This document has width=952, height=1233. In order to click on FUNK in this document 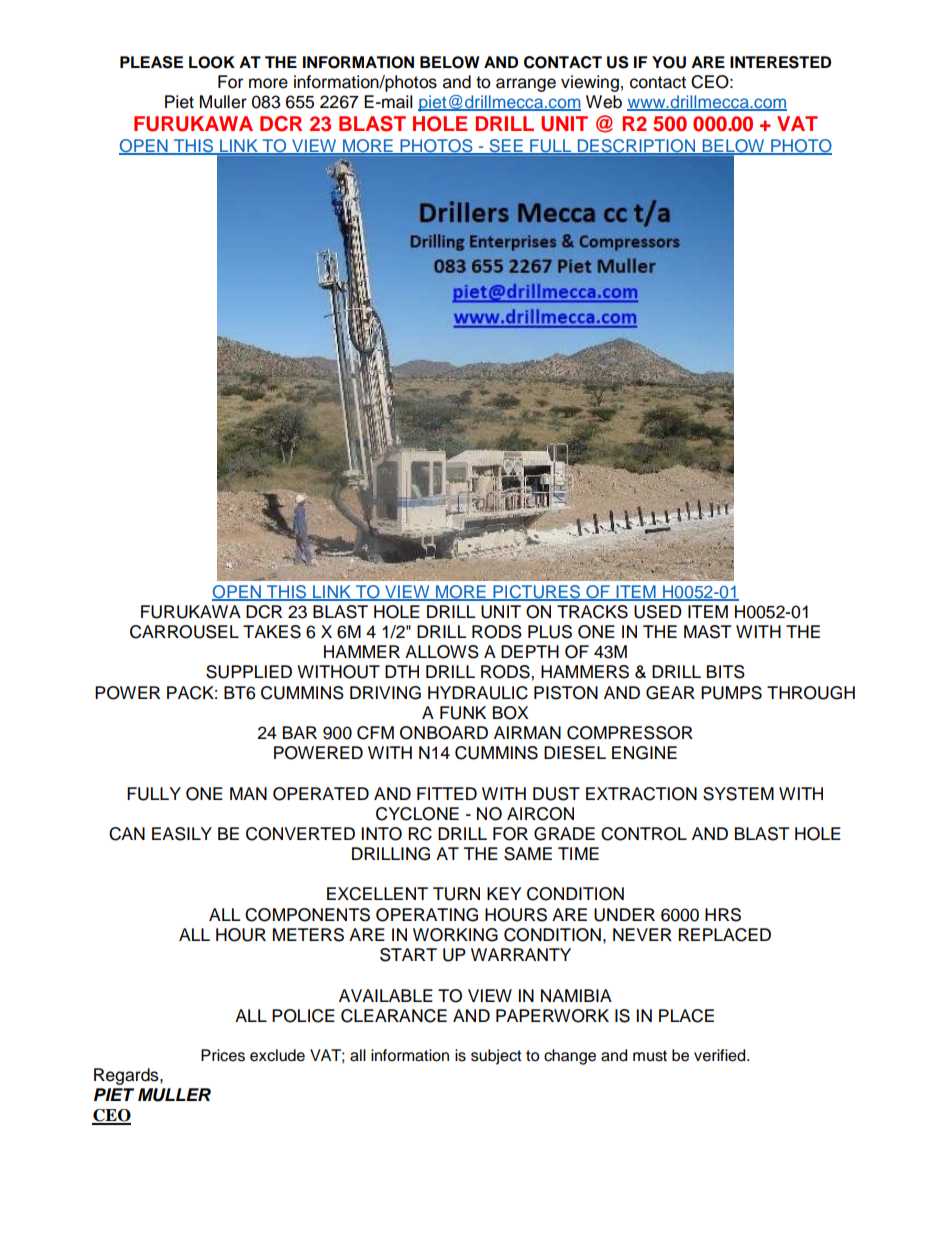, I will do `click(463, 713)`.
